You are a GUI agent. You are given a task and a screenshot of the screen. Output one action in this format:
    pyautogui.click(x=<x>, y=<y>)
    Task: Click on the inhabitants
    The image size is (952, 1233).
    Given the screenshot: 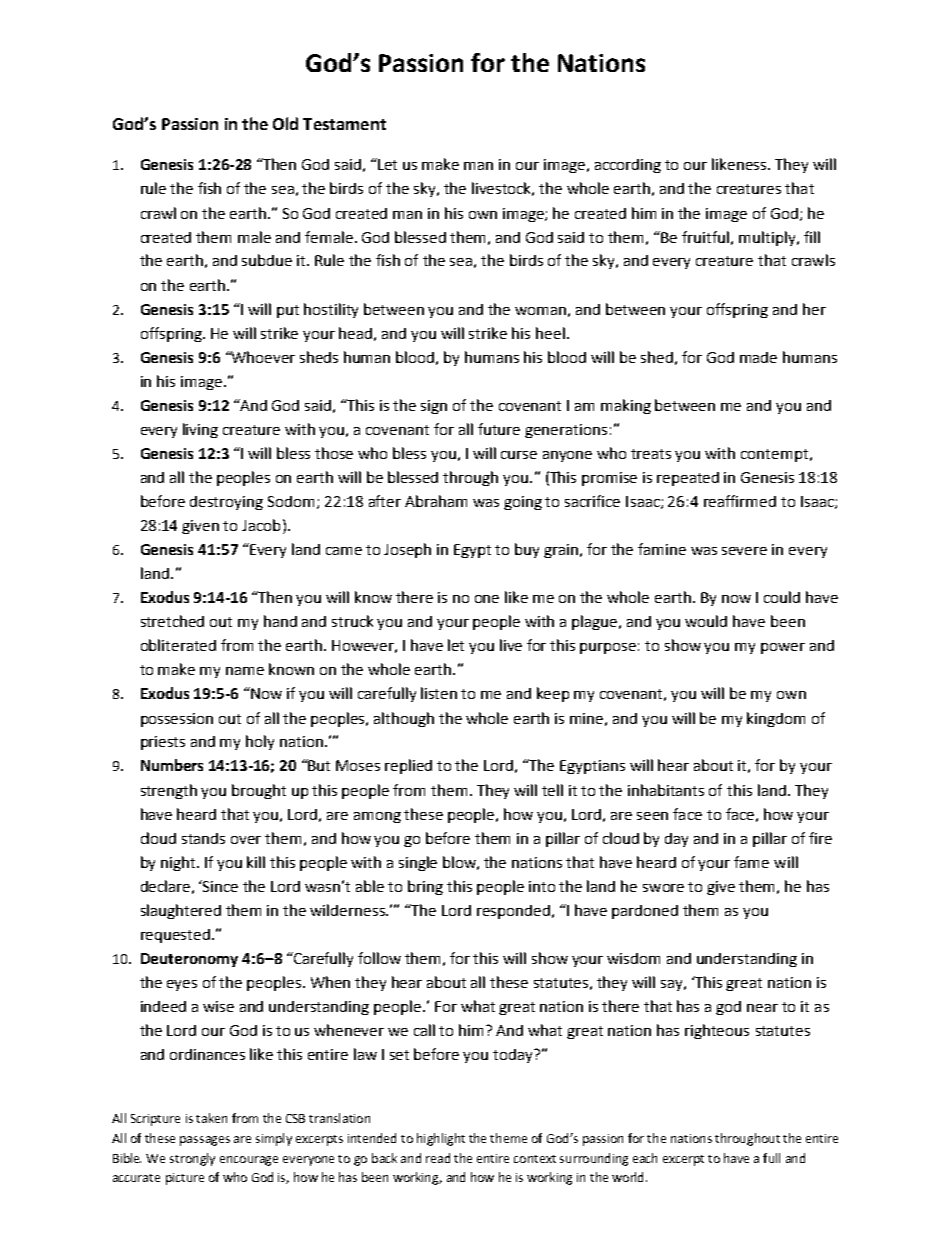 What is the action you would take?
    pyautogui.click(x=666, y=790)
